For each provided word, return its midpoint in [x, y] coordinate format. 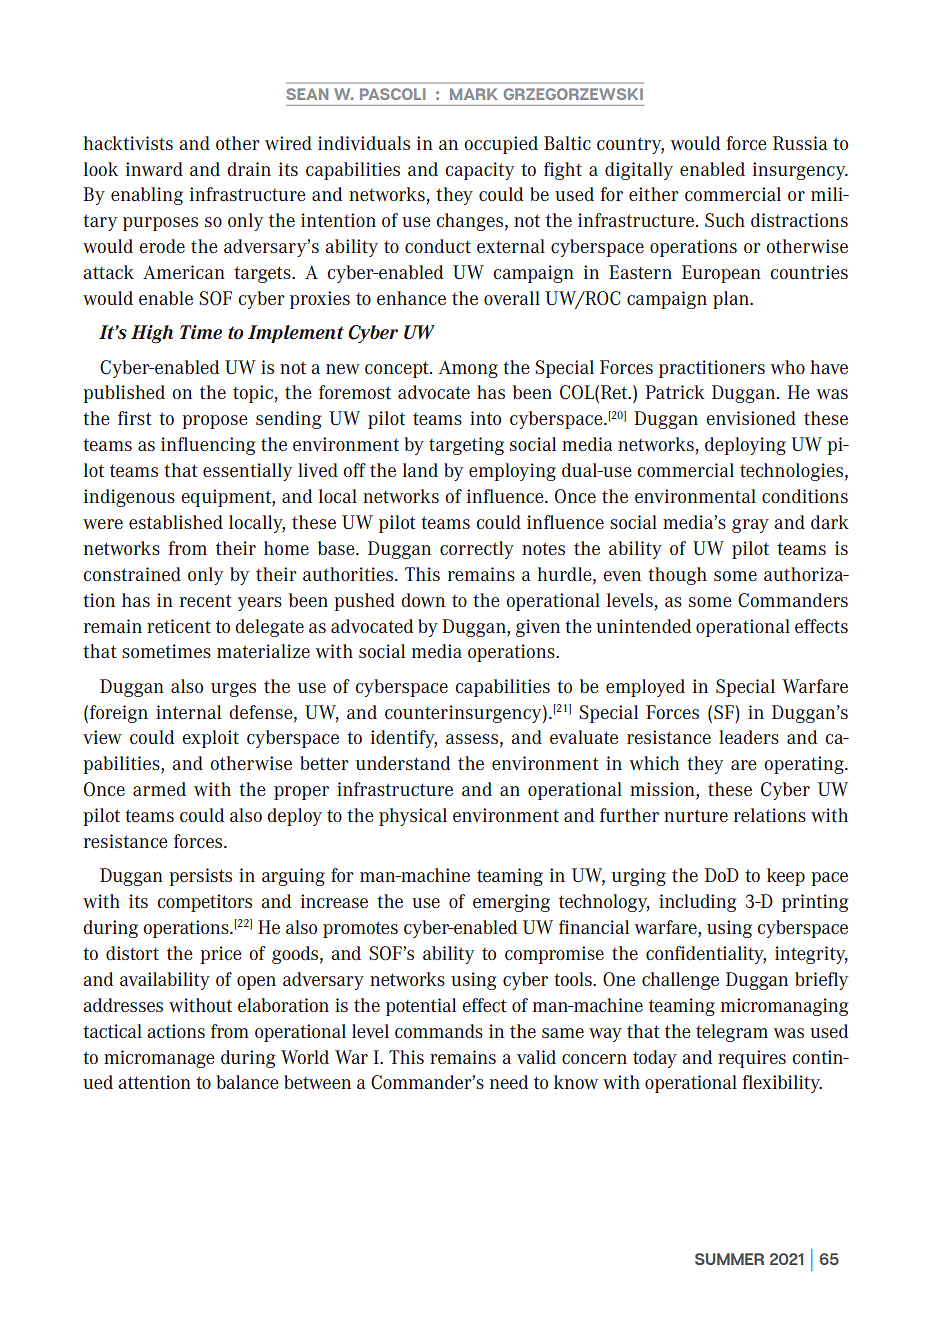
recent [206, 600]
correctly [477, 550]
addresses [123, 1005]
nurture [696, 815]
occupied [501, 145]
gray [750, 526]
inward [154, 169]
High [152, 334]
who [787, 367]
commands [439, 1031]
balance [247, 1082]
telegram [732, 1033]
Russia [800, 143]
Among [468, 369]
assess [472, 739]
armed [159, 789]
